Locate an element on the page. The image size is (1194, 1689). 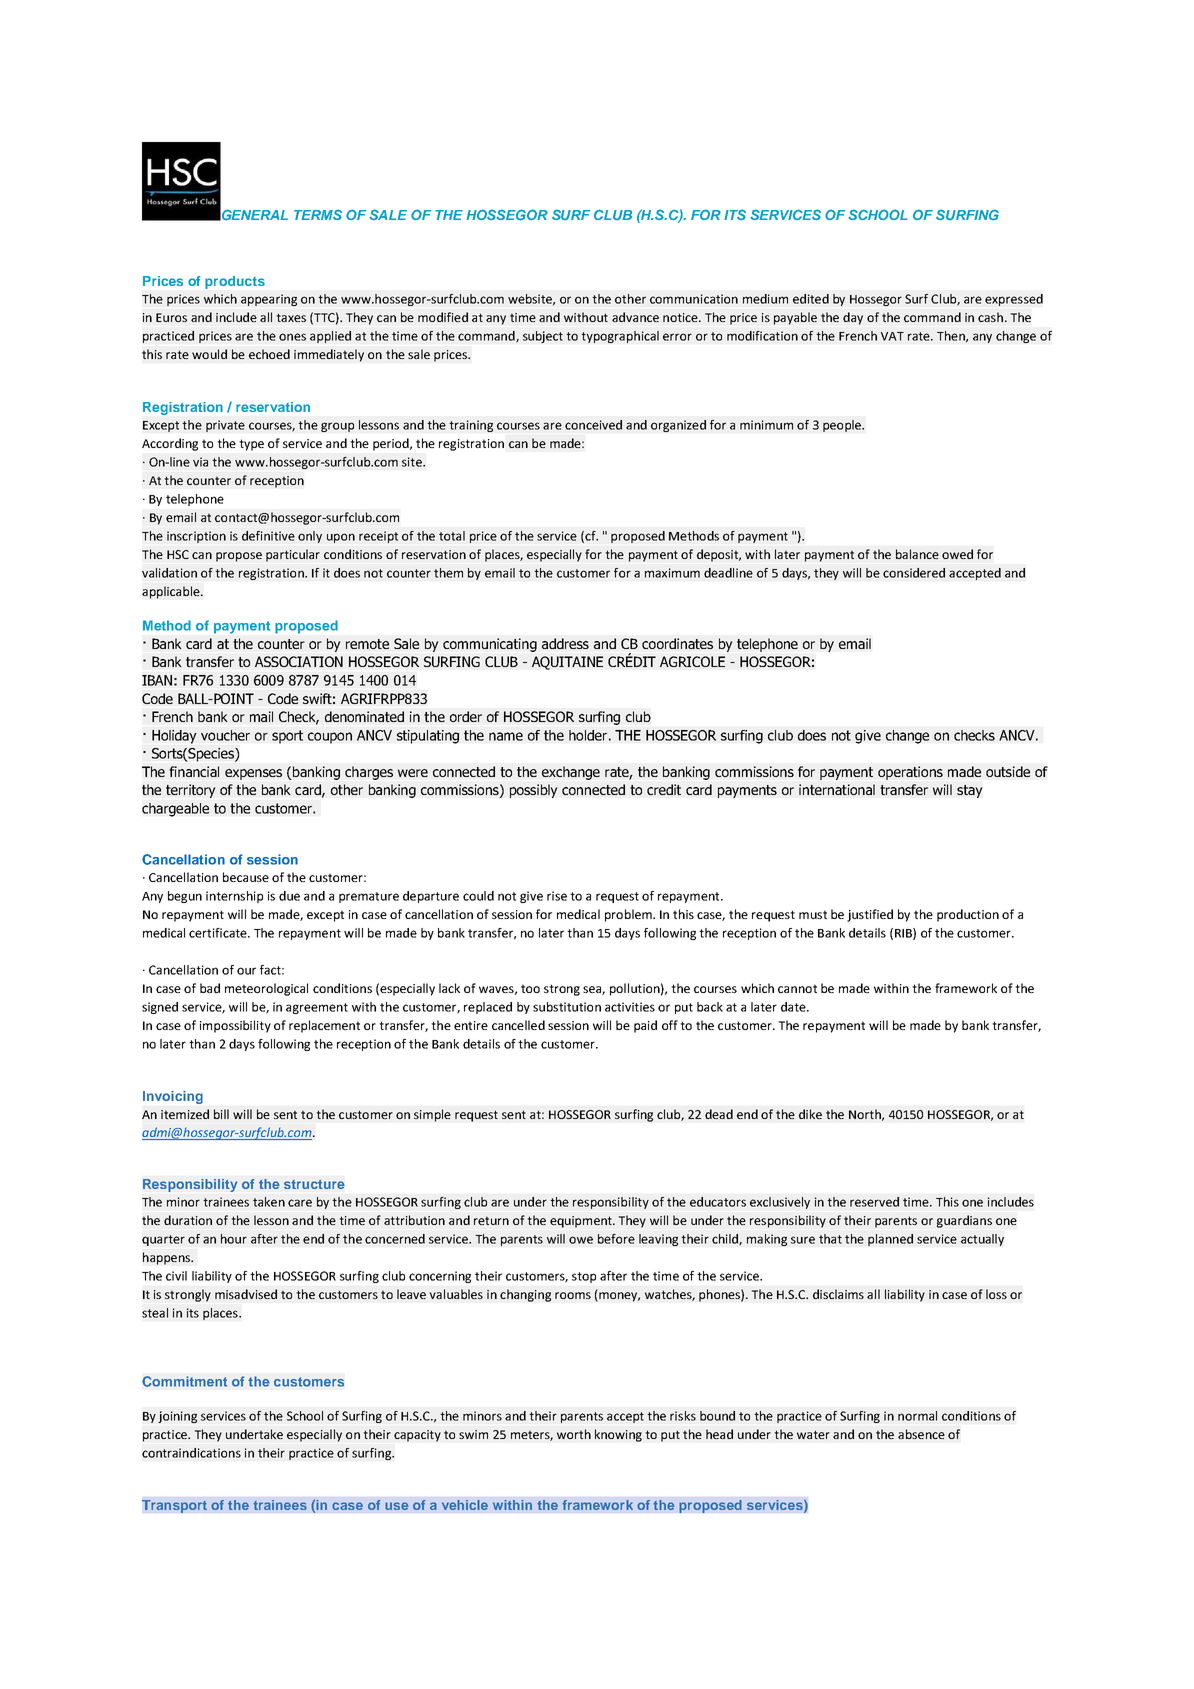
equipment is located at coordinates (582, 1222).
